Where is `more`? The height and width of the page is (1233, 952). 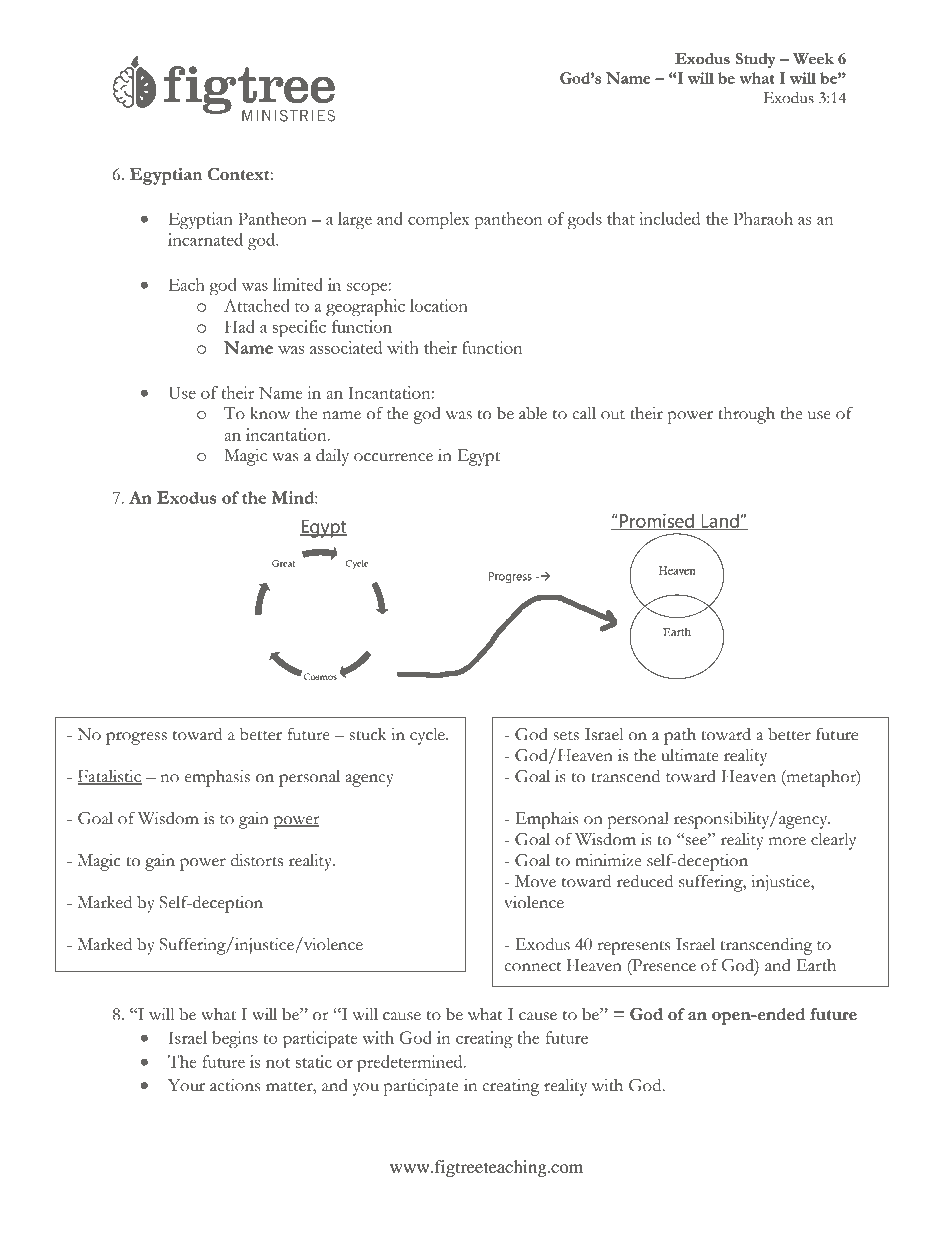
more is located at coordinates (787, 841).
